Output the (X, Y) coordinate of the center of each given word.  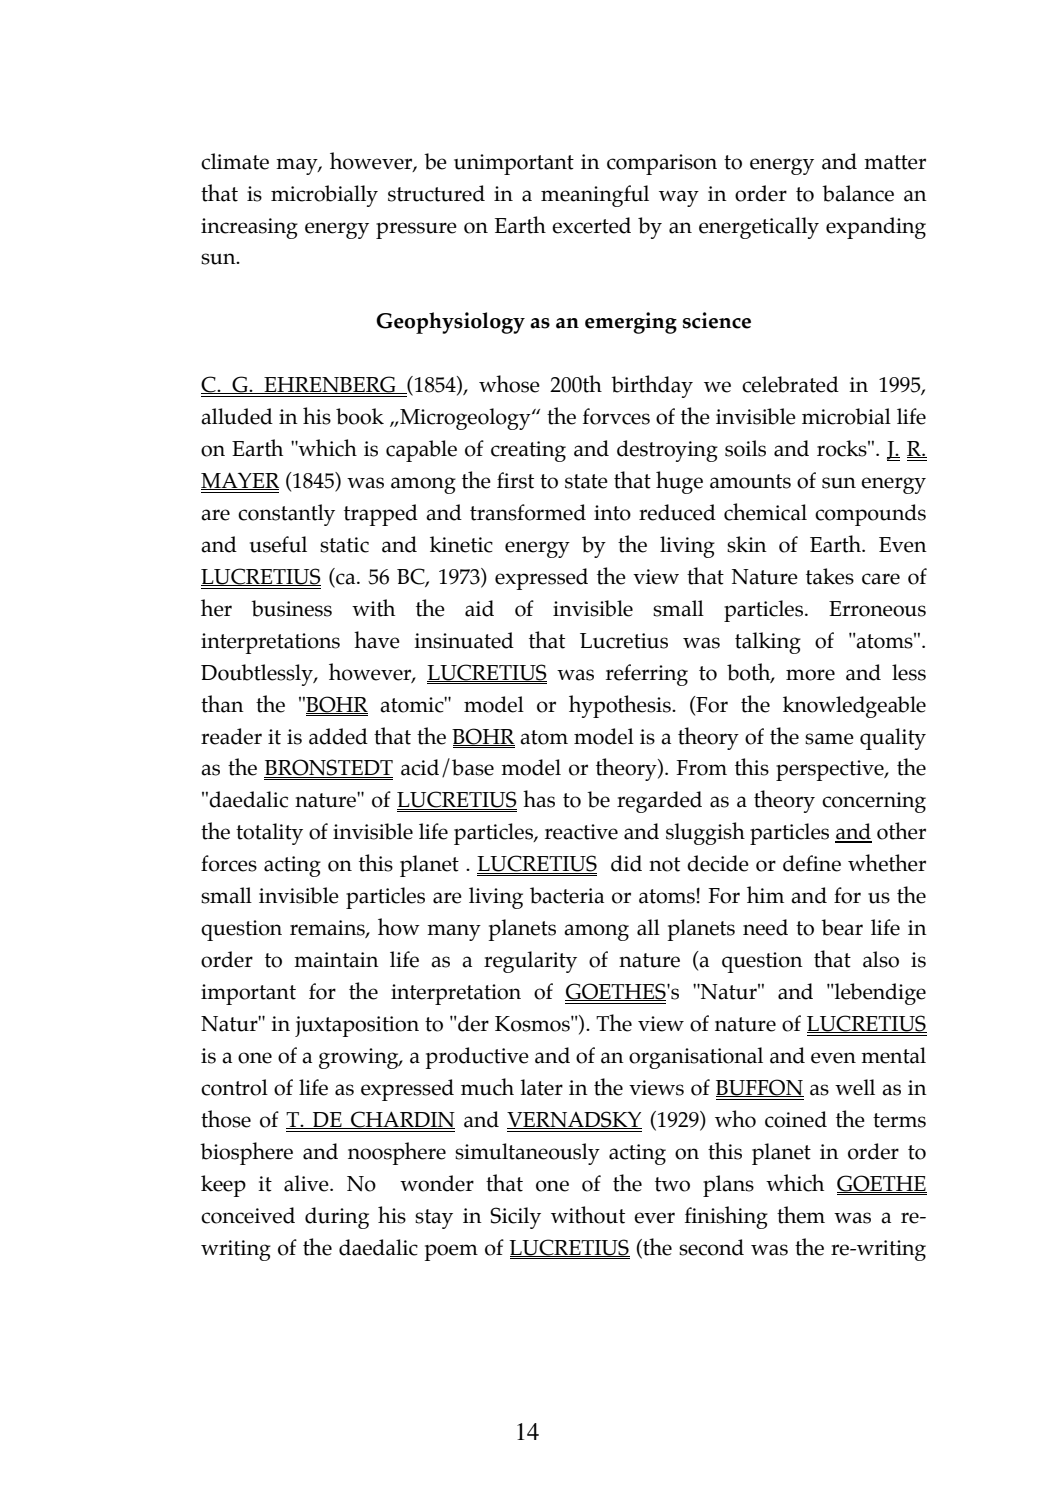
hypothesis (621, 706)
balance (858, 193)
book (360, 416)
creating (528, 451)
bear (842, 927)
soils (745, 448)
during (337, 1218)
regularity (530, 962)
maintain (336, 960)
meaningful (595, 196)
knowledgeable (854, 707)
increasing (249, 228)
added (338, 736)
